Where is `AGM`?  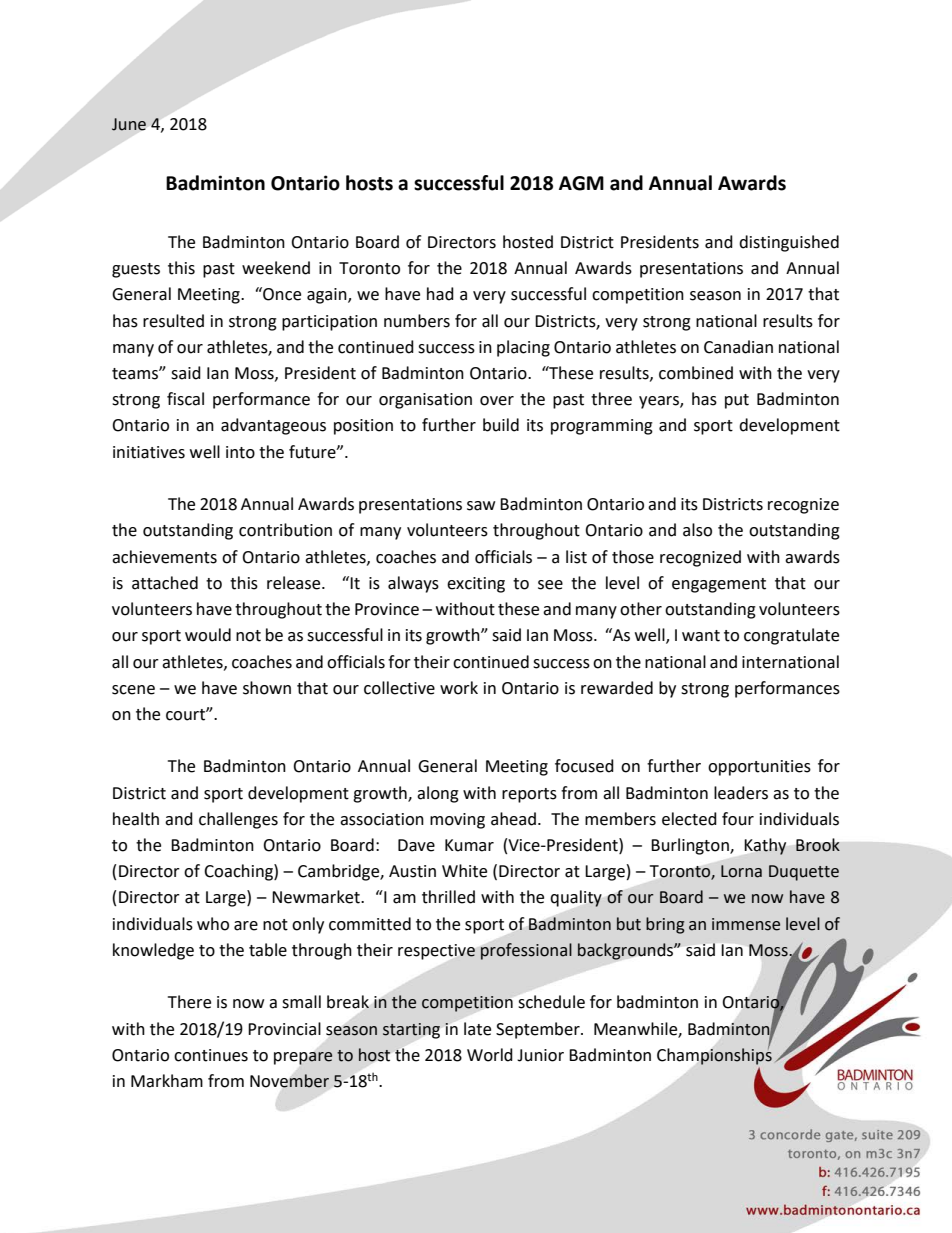 AGM is located at coordinates (581, 183).
